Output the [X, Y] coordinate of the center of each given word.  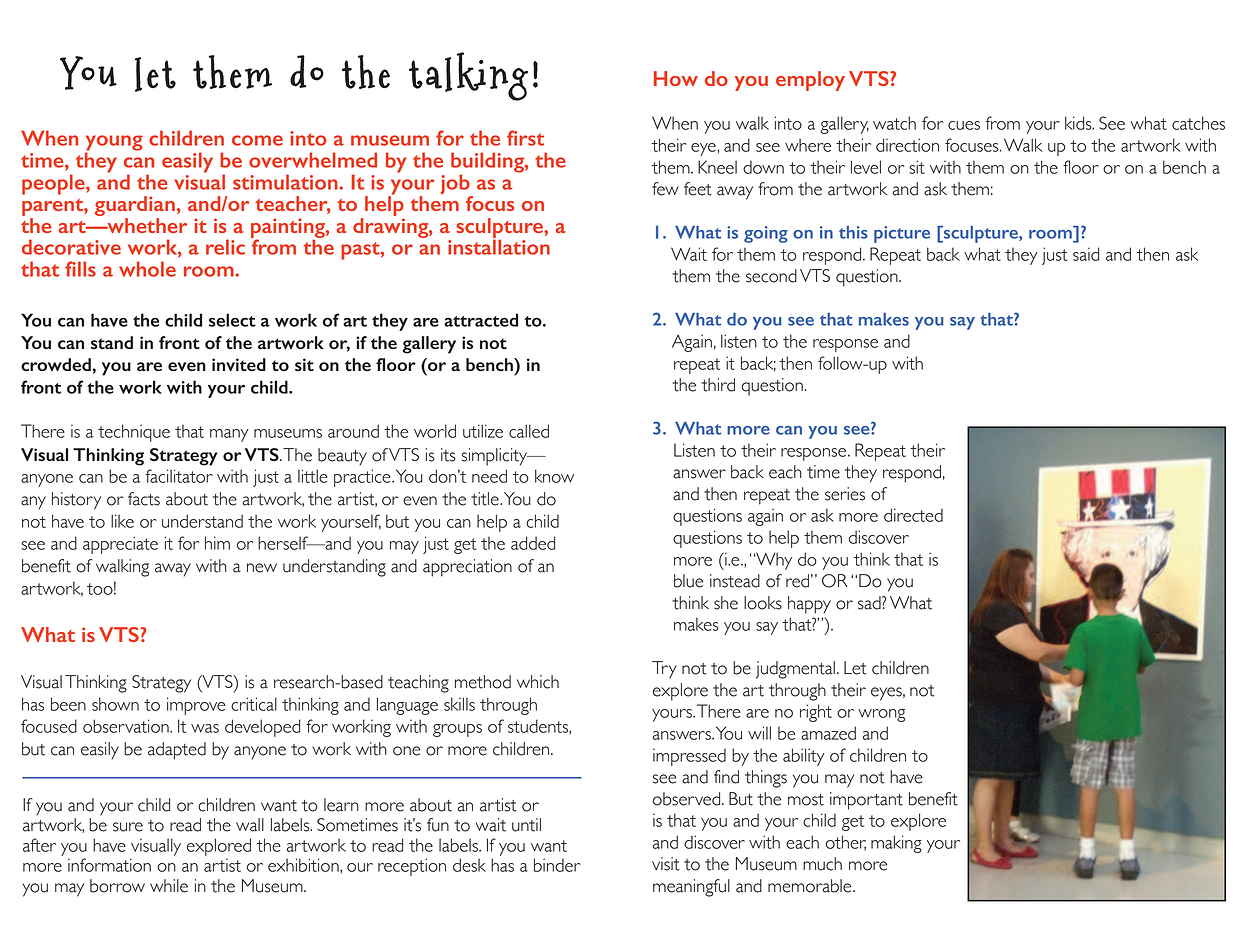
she [726, 603]
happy [809, 605]
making [896, 844]
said [1086, 254]
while [169, 886]
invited [239, 364]
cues [964, 125]
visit [666, 864]
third [718, 385]
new [262, 568]
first [525, 138]
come [257, 140]
